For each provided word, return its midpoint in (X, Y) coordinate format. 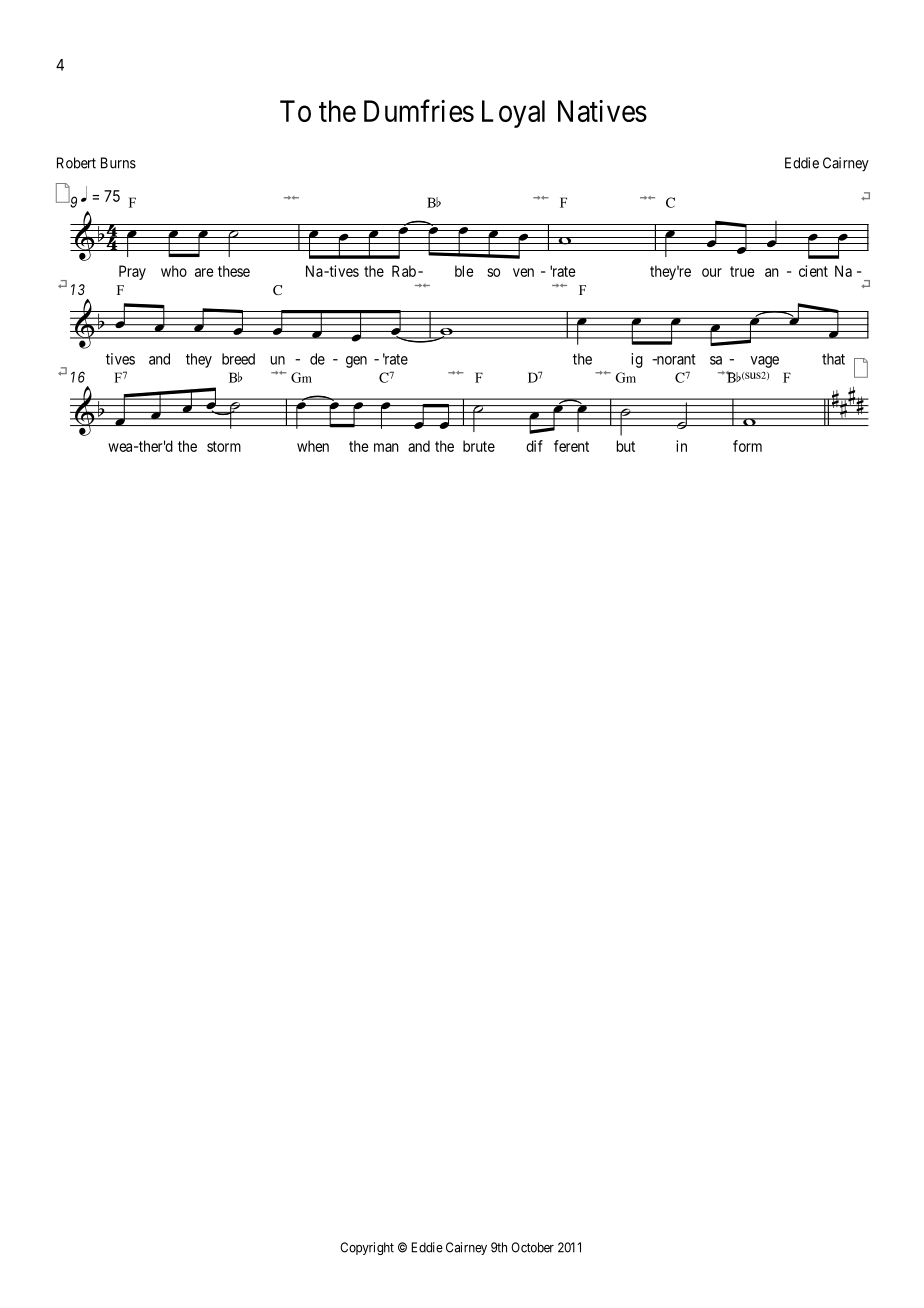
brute (479, 446)
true (742, 271)
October (532, 1247)
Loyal (513, 114)
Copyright (367, 1248)
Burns (118, 163)
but (625, 446)
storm (224, 446)
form (747, 446)
